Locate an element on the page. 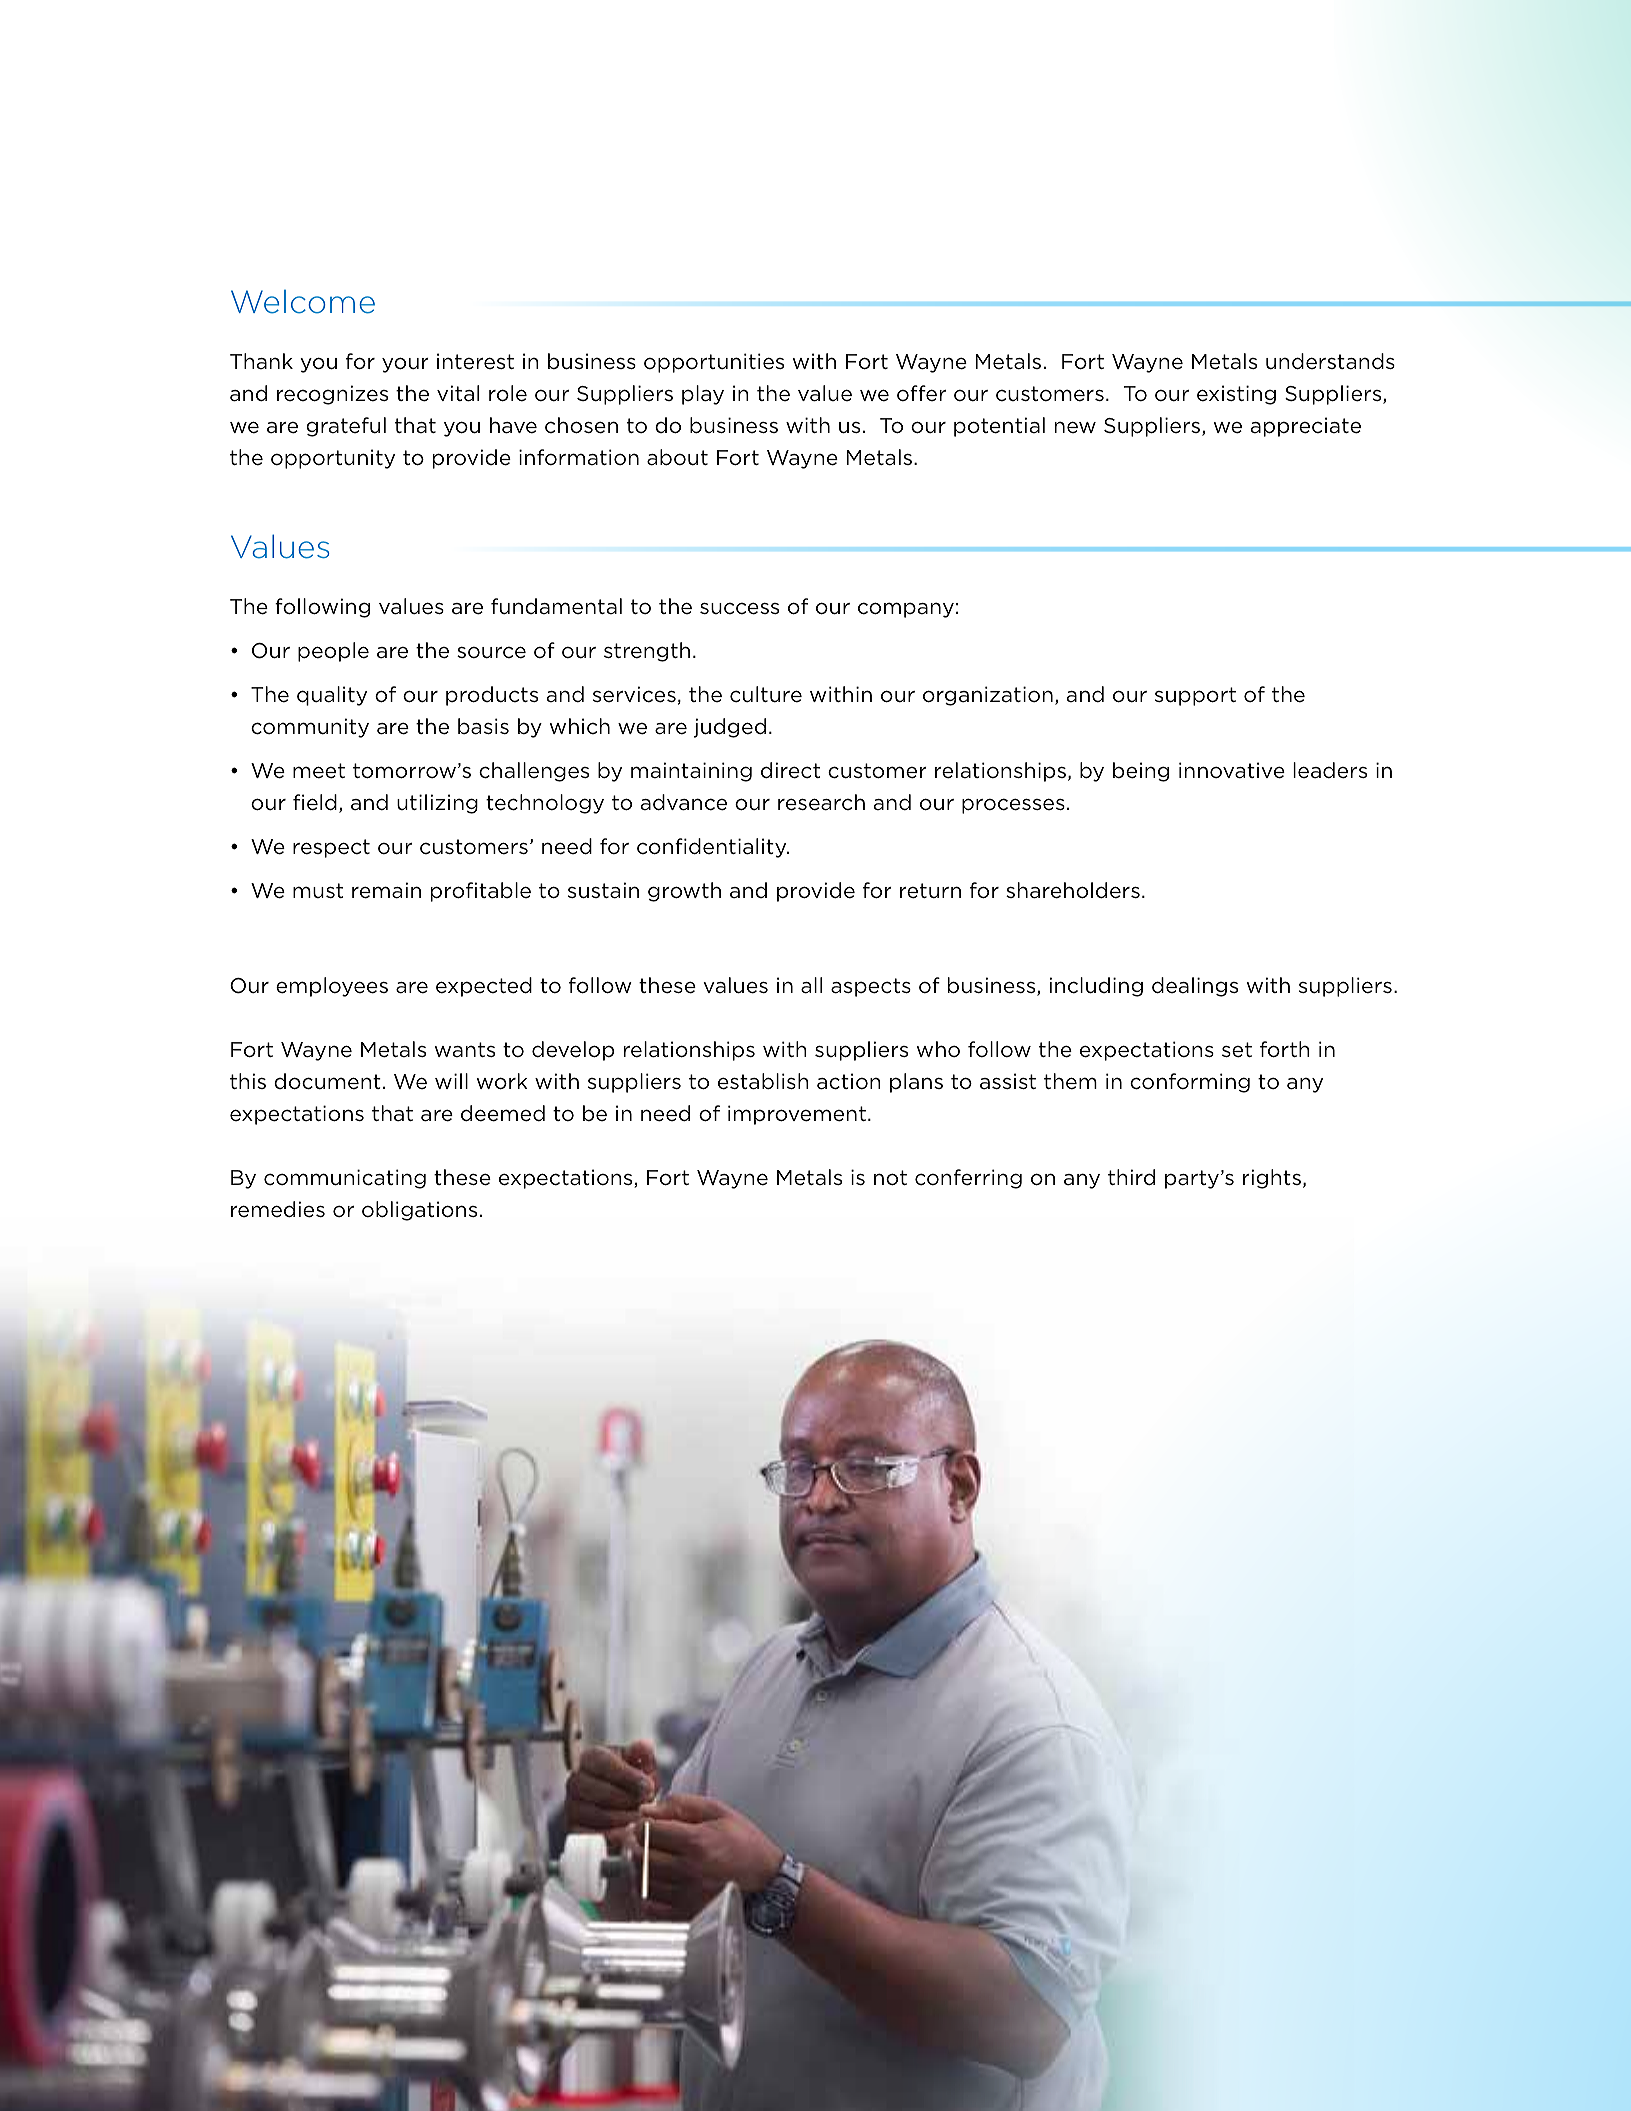  your is located at coordinates (405, 365).
